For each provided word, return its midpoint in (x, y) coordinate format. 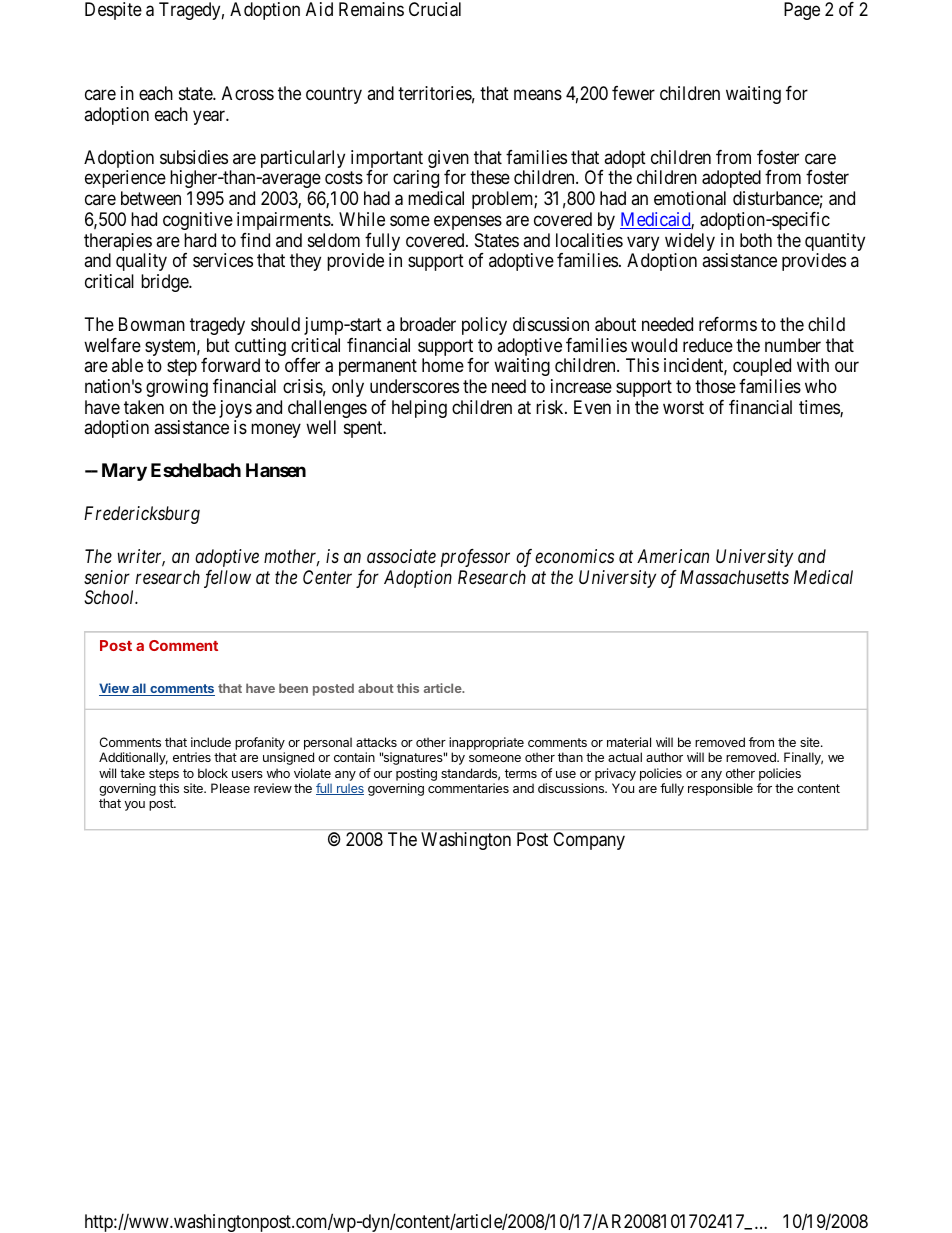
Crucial (435, 9)
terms (521, 773)
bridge (165, 283)
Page (802, 11)
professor (475, 558)
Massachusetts (734, 577)
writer (141, 557)
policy (484, 326)
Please (230, 788)
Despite (113, 11)
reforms (728, 324)
